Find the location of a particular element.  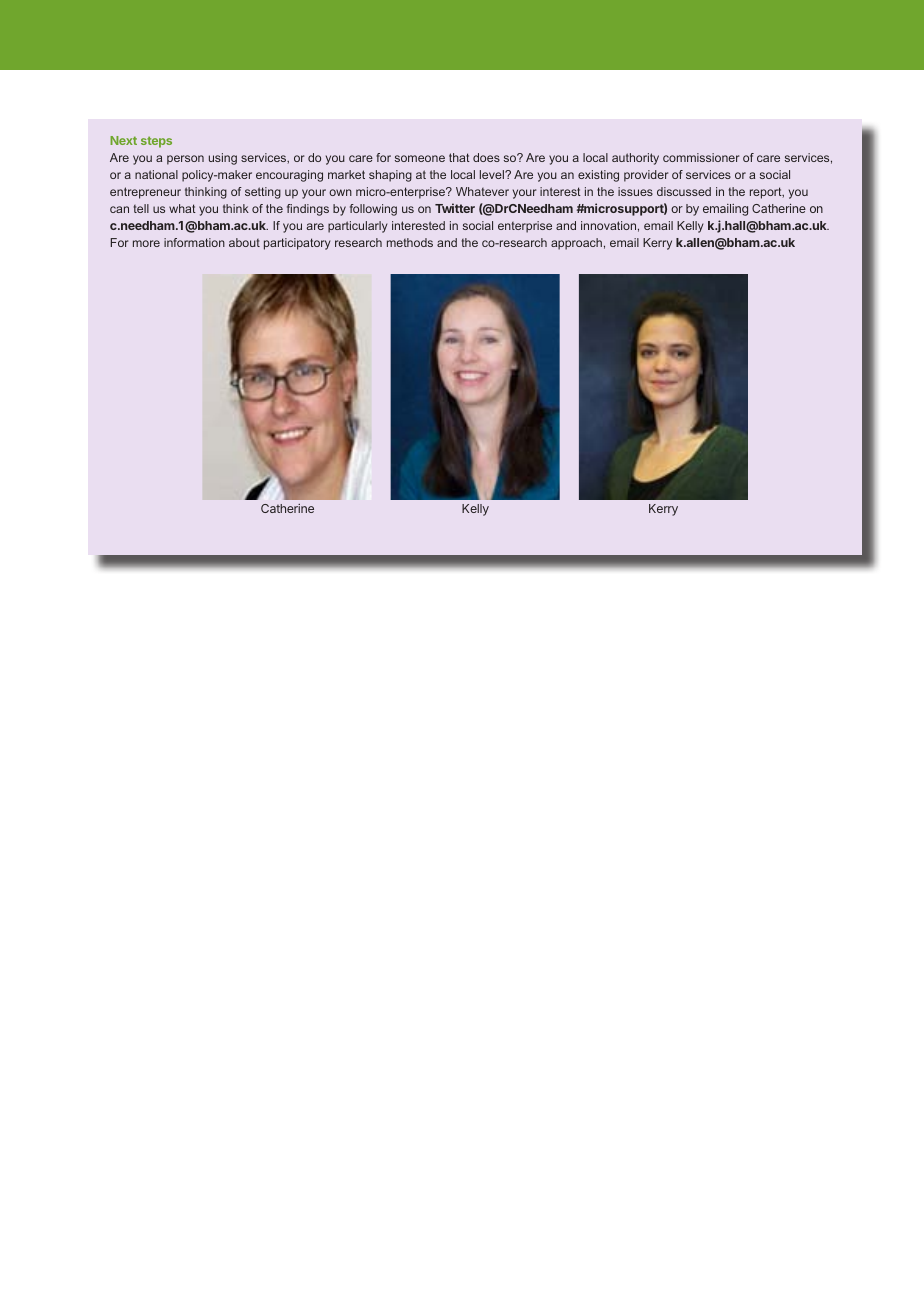

entrepreneur is located at coordinates (145, 193).
